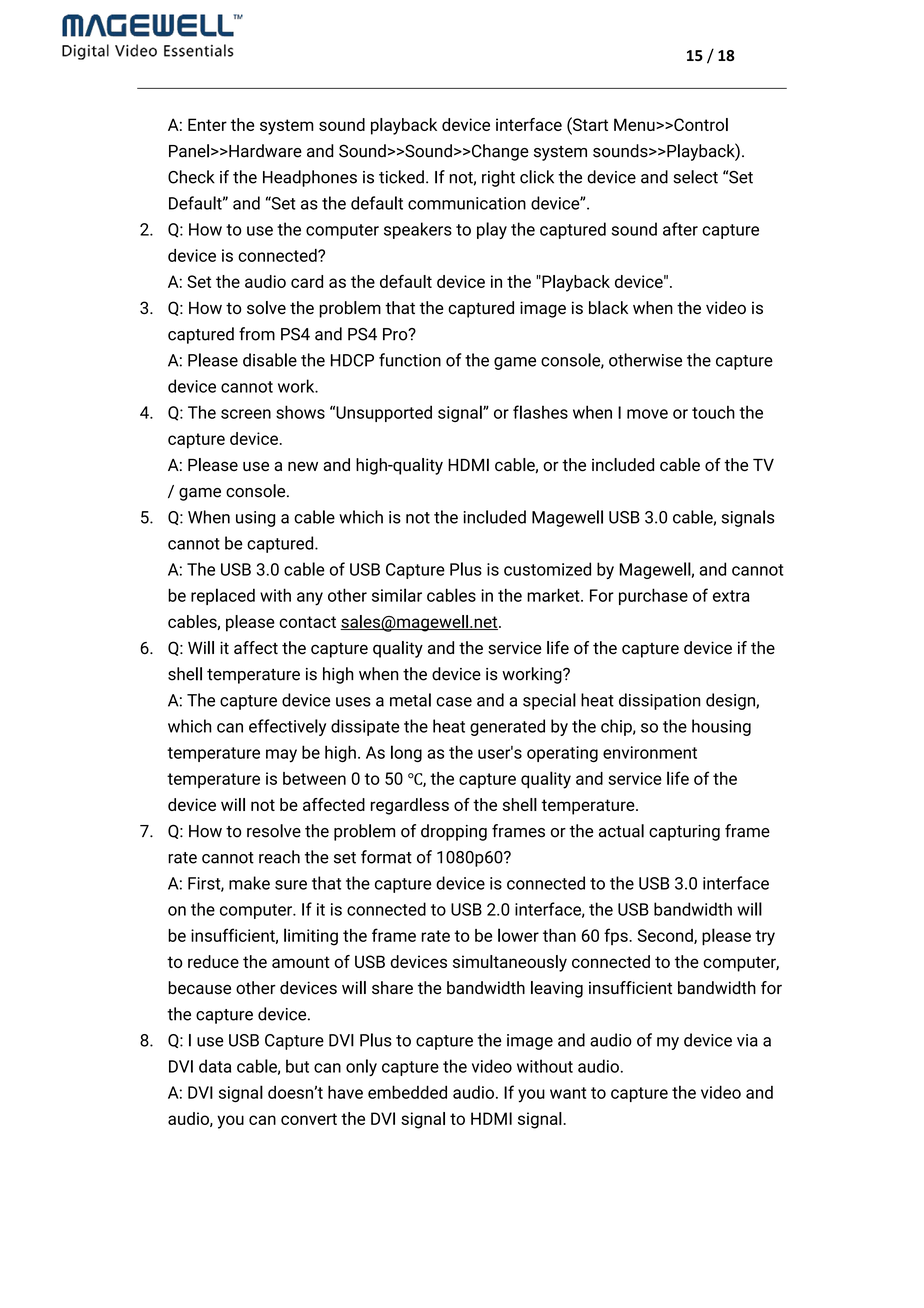  I want to click on contact, so click(307, 622).
